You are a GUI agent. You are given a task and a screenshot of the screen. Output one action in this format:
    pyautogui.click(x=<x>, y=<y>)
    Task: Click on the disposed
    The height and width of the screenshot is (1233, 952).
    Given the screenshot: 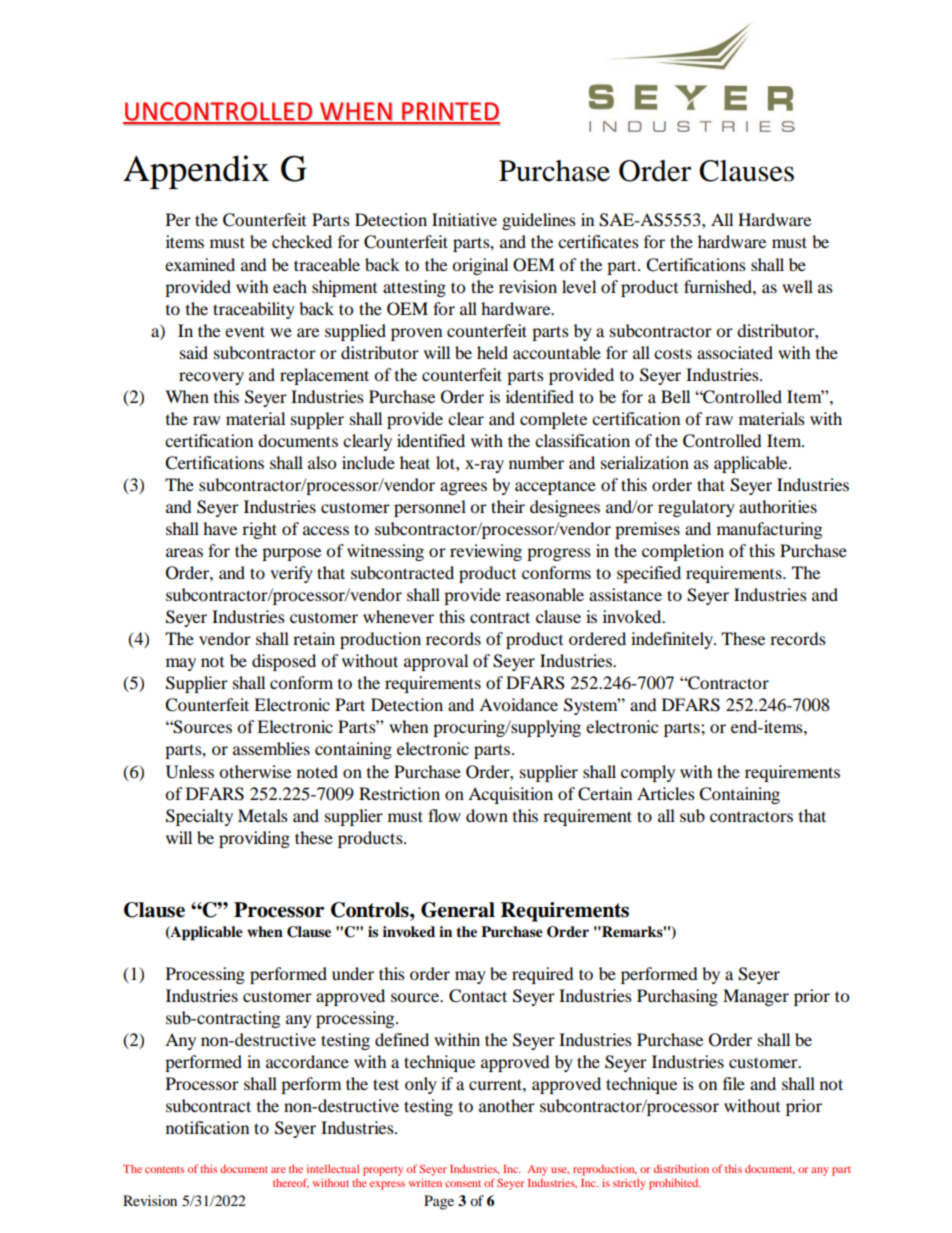 What is the action you would take?
    pyautogui.click(x=284, y=662)
